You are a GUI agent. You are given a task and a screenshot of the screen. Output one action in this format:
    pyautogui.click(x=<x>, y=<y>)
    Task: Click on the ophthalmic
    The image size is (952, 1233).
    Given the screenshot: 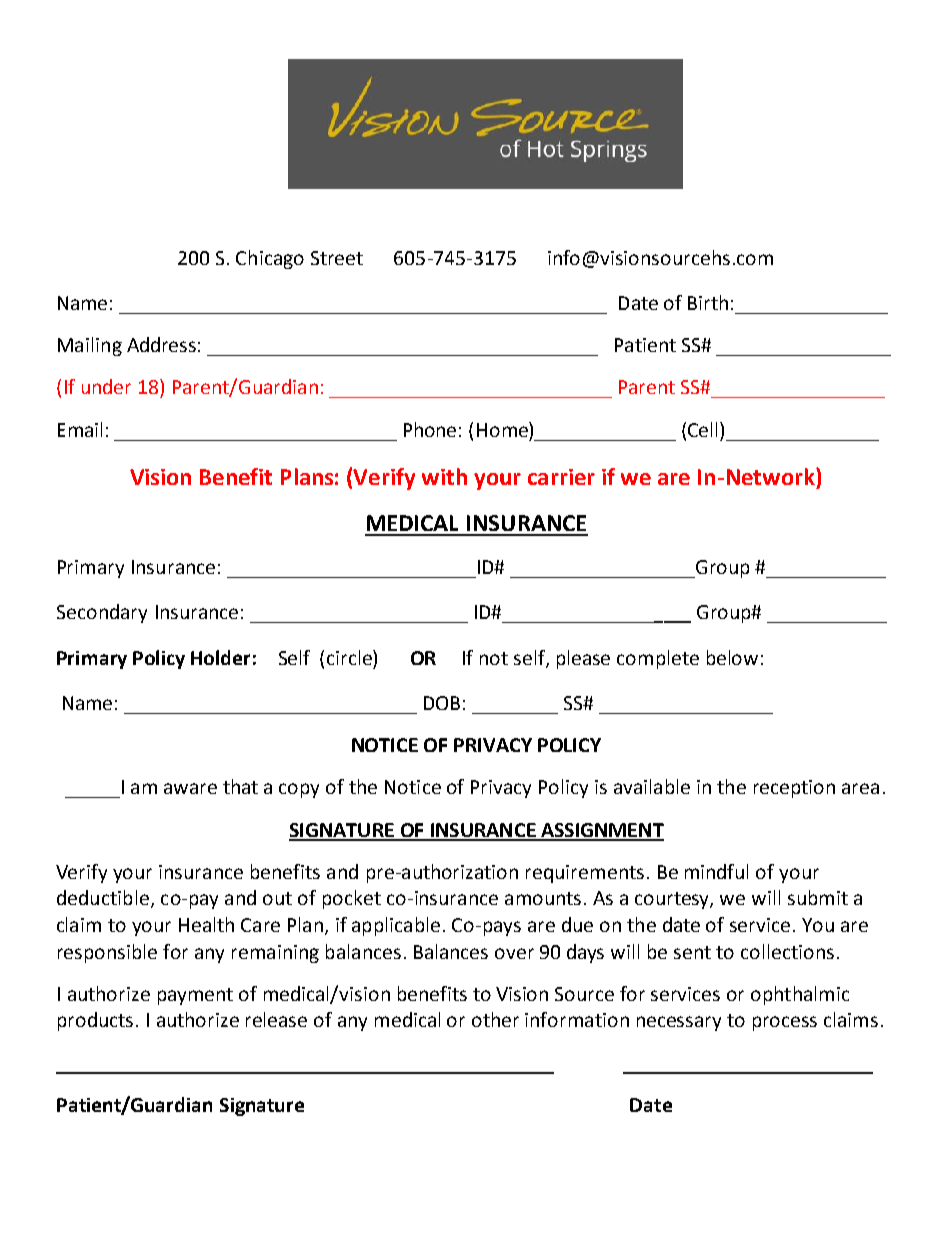 What is the action you would take?
    pyautogui.click(x=800, y=995)
